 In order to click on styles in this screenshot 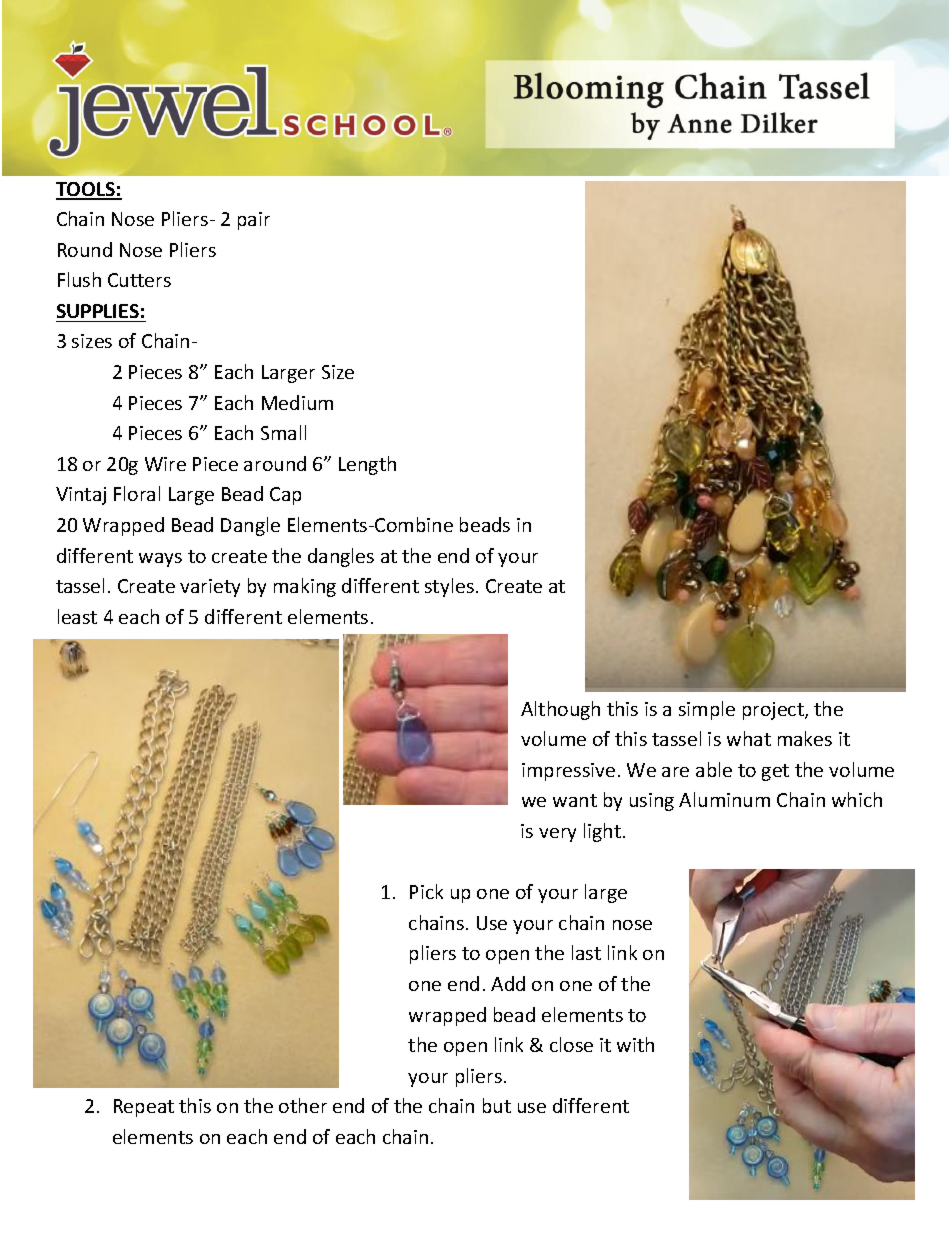, I will do `click(449, 587)`.
